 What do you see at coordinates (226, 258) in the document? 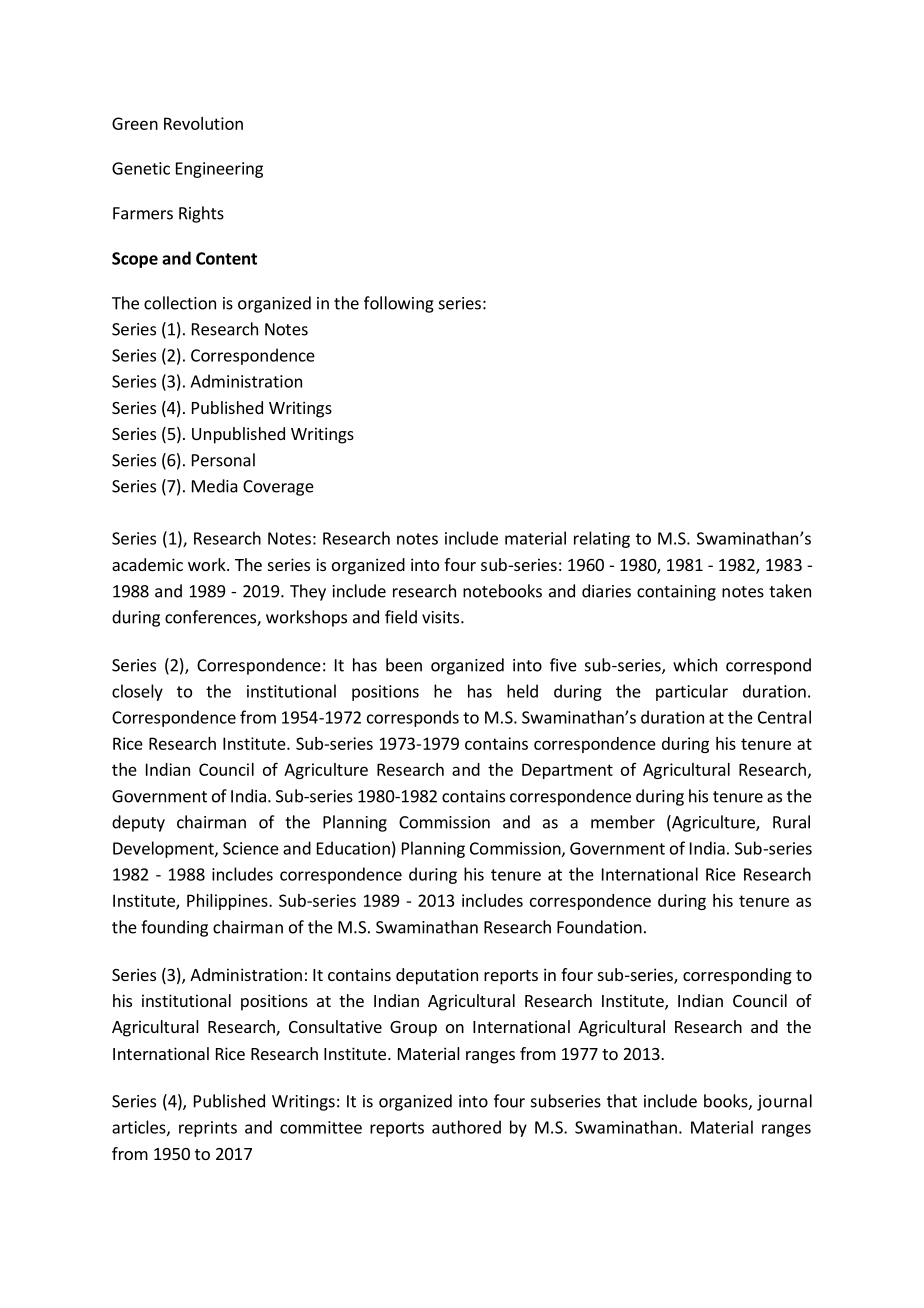
I see `Content` at bounding box center [226, 258].
